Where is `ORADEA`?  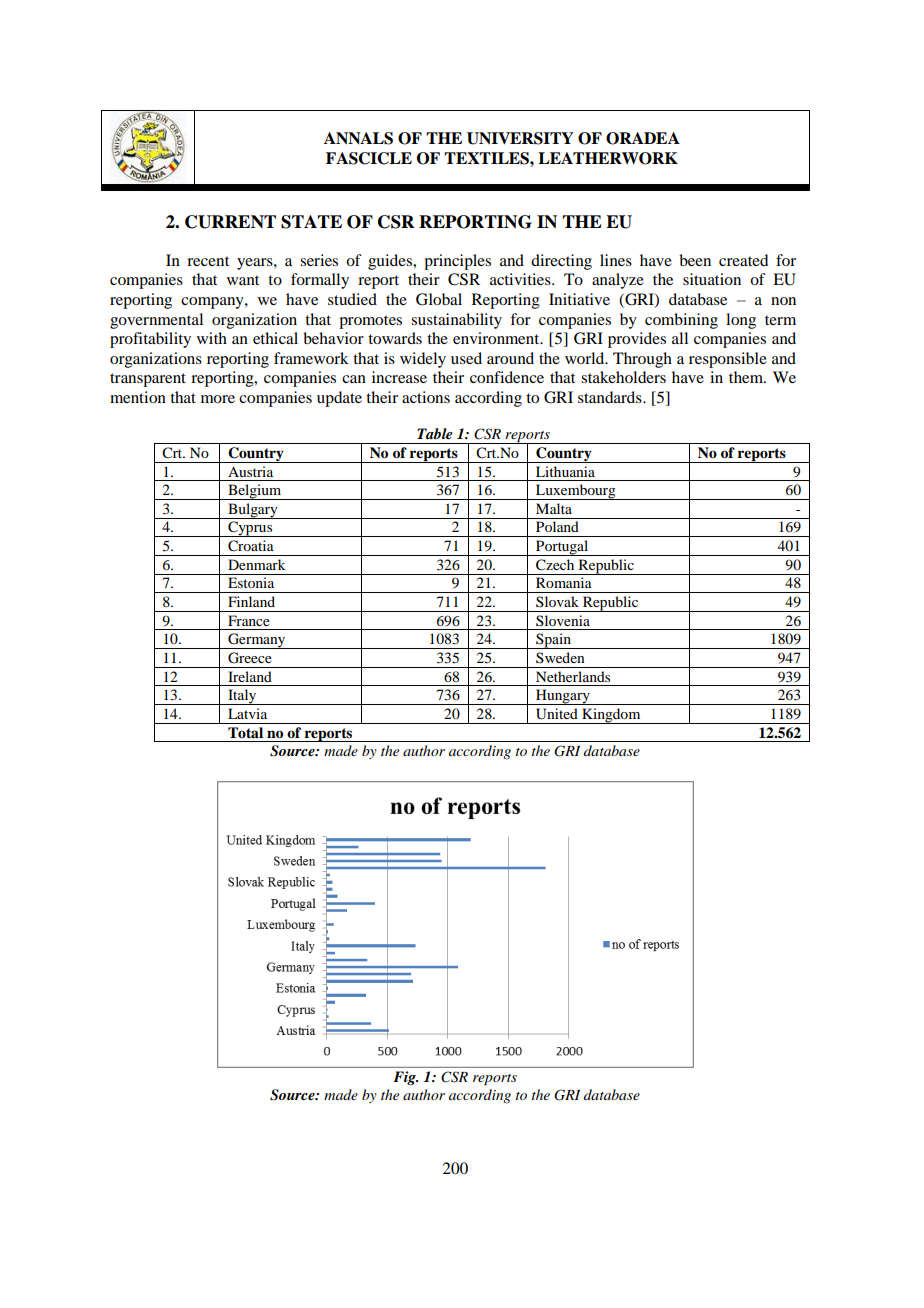 ORADEA is located at coordinates (643, 138).
